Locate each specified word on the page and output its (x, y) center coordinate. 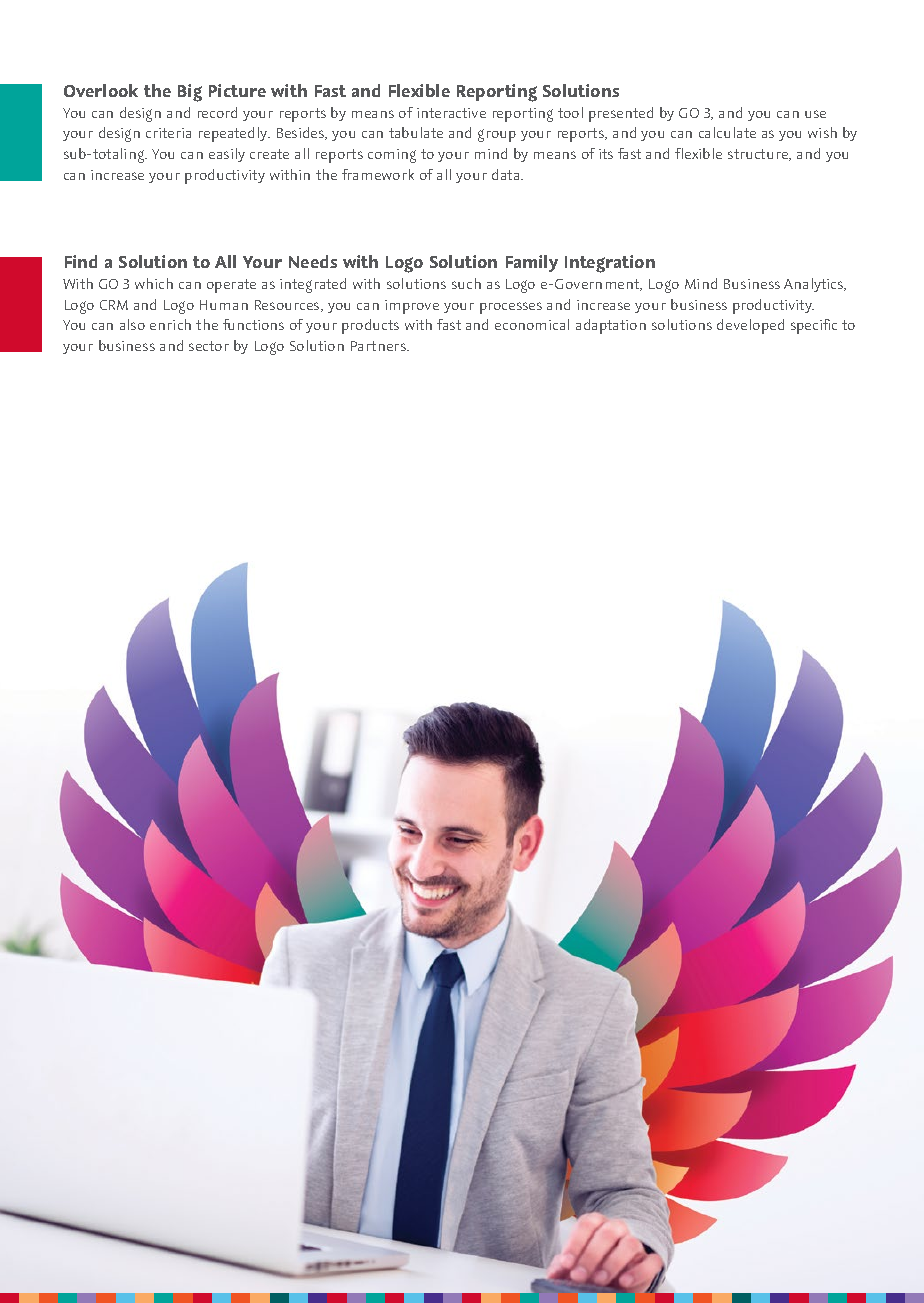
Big (190, 93)
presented (621, 114)
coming (392, 156)
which (154, 283)
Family (532, 263)
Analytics (815, 285)
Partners (379, 346)
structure (759, 155)
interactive (451, 113)
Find (81, 261)
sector (209, 346)
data (507, 174)
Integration (610, 264)
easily (227, 155)
